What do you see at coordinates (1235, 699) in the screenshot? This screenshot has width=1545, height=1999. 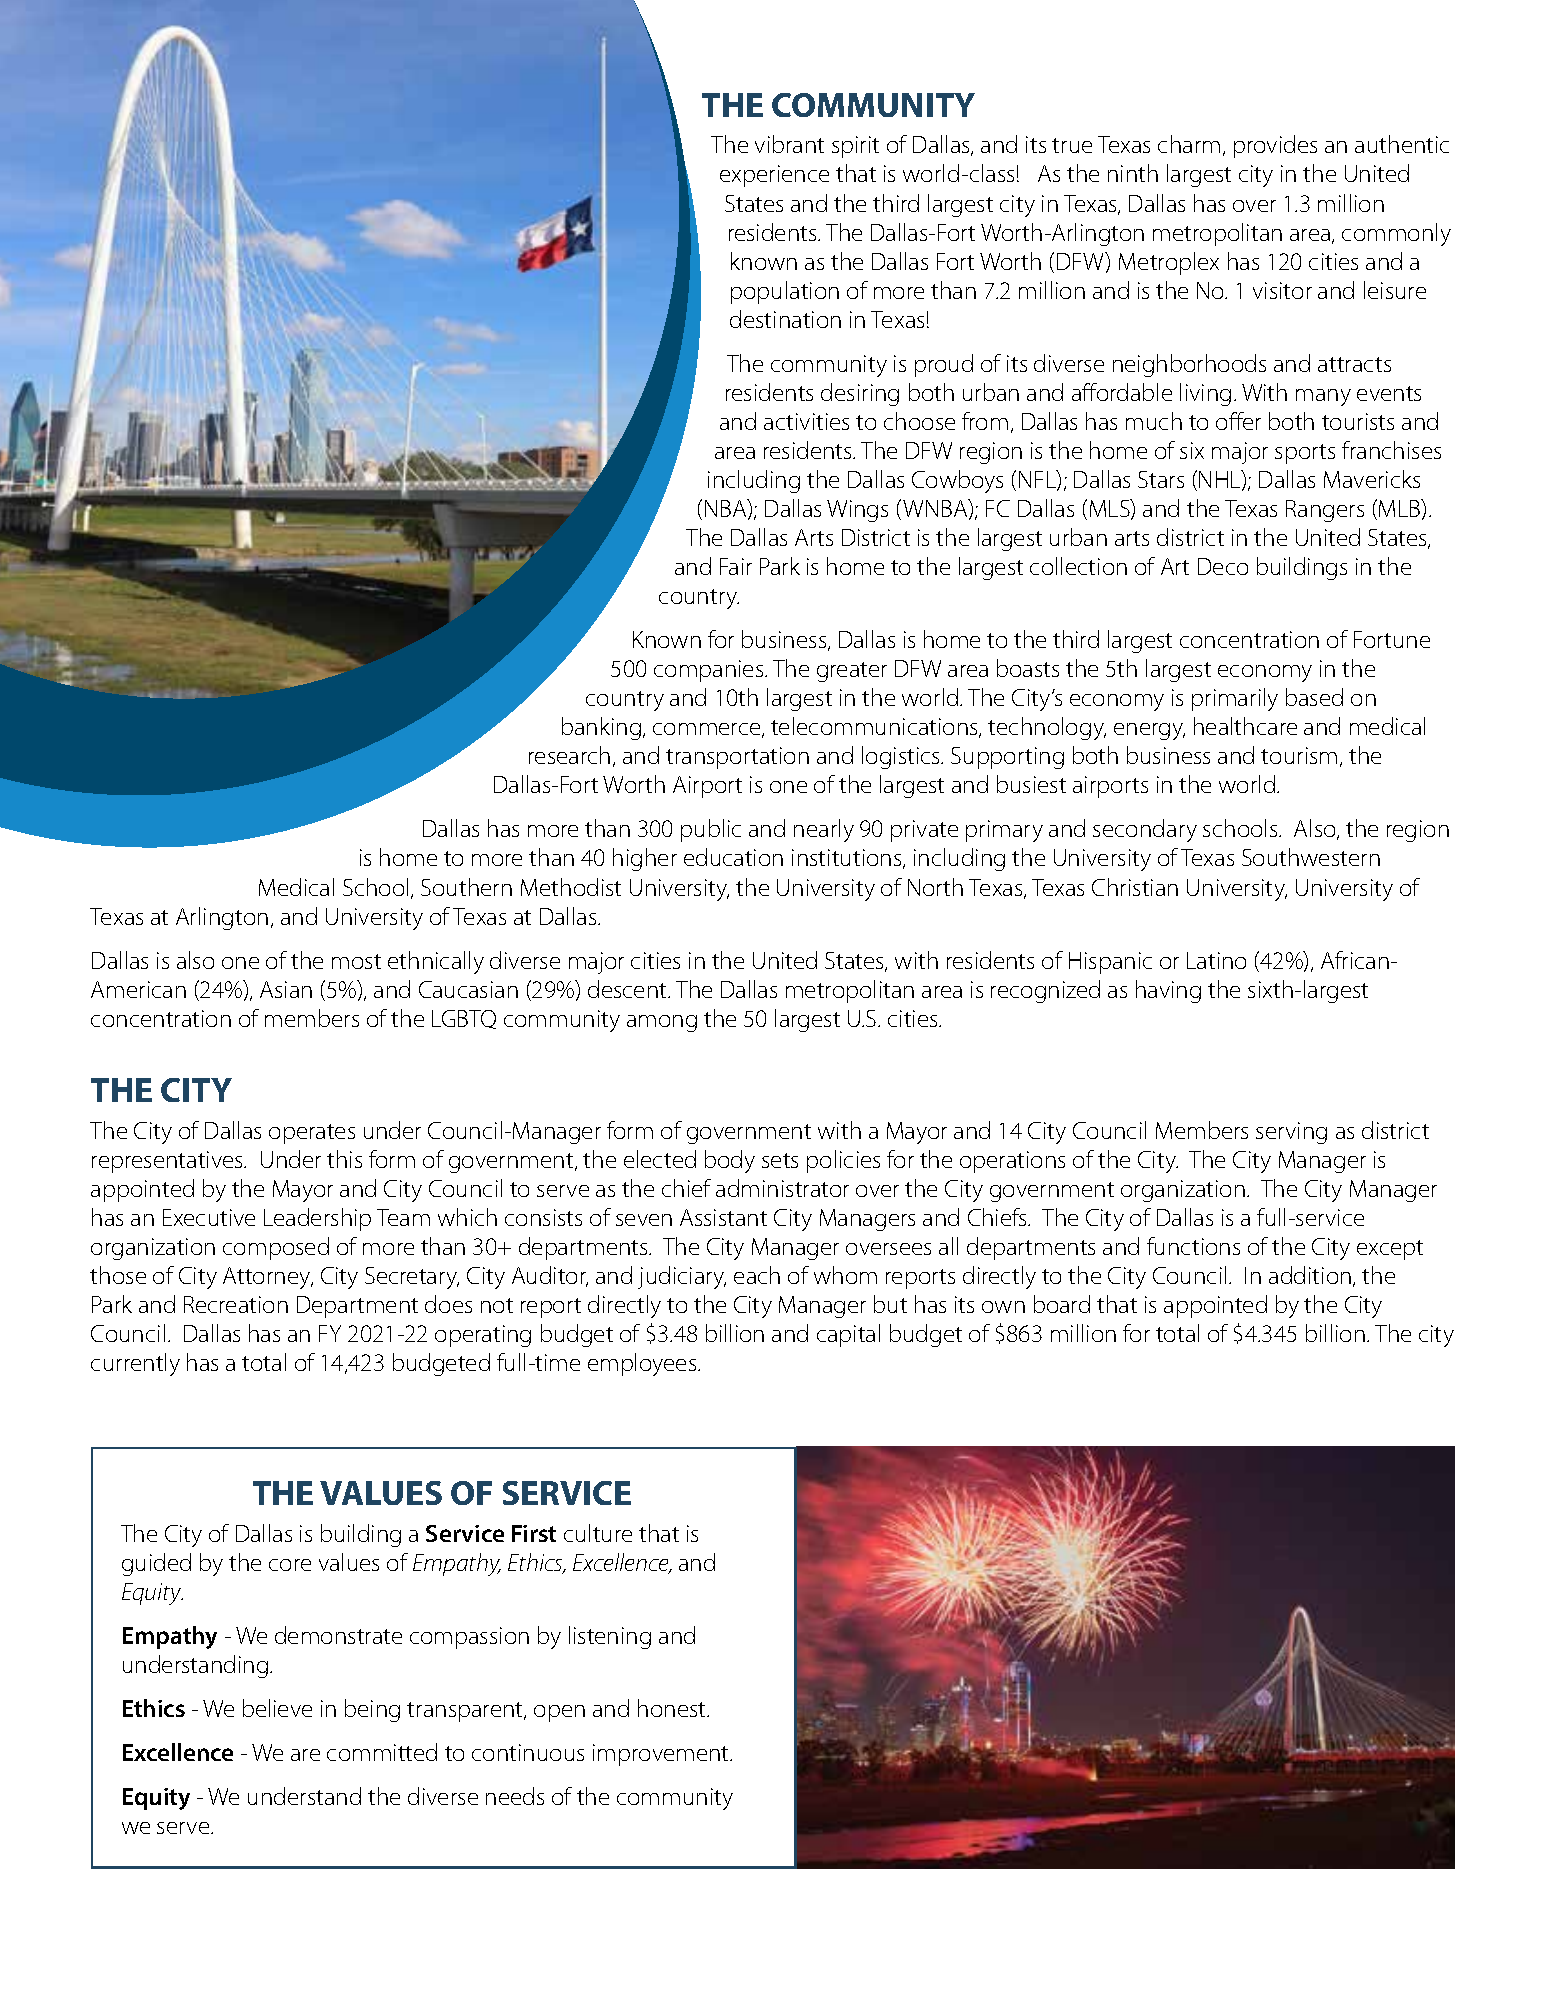 I see `primarily` at bounding box center [1235, 699].
